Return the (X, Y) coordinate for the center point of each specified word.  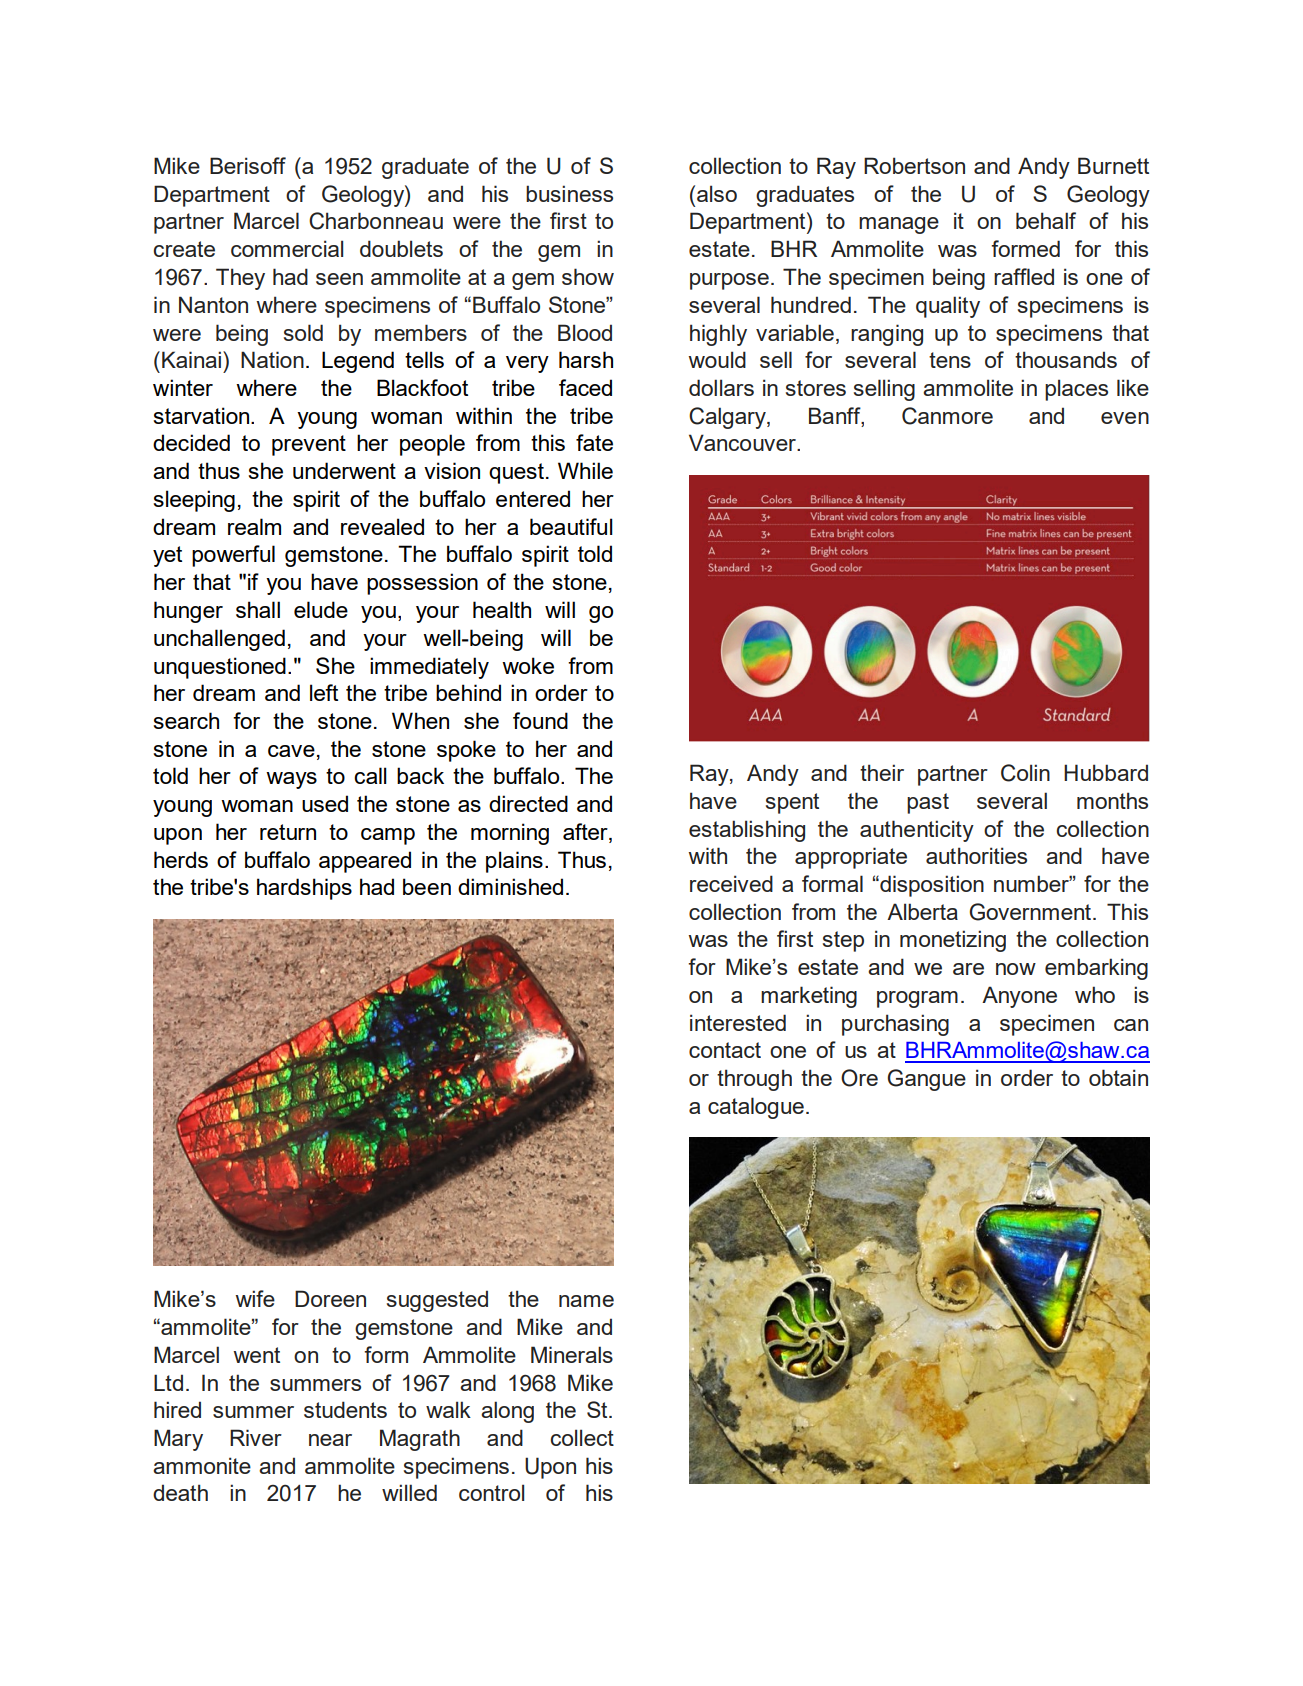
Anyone (1019, 997)
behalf (1046, 220)
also (717, 193)
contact (725, 1050)
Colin (1025, 773)
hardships (304, 889)
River (256, 1437)
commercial (287, 248)
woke (528, 665)
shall (258, 609)
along (507, 1412)
